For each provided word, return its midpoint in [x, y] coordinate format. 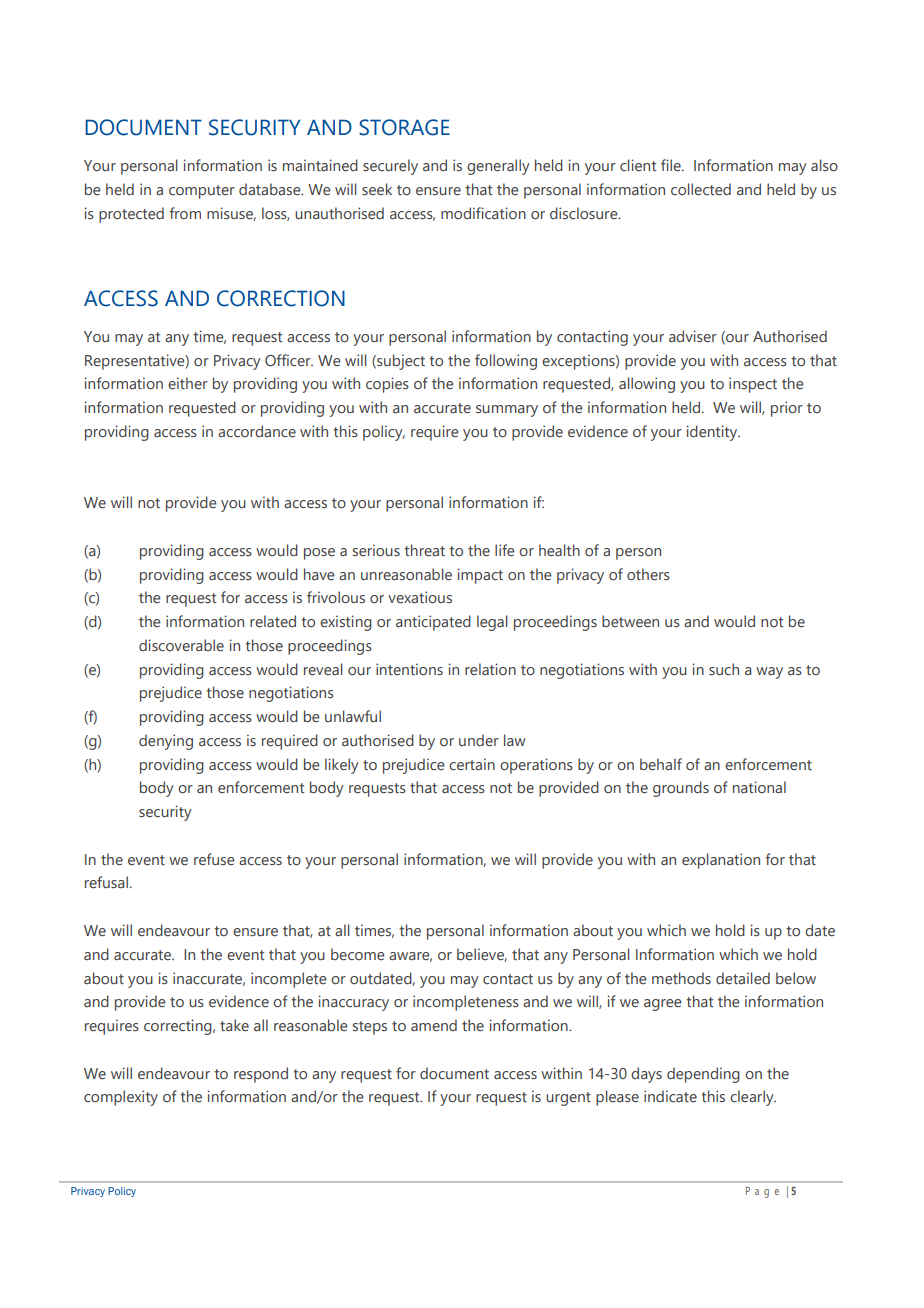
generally [498, 167]
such [724, 669]
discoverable [181, 645]
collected [701, 189]
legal [492, 623]
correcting [179, 1027]
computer [202, 192]
